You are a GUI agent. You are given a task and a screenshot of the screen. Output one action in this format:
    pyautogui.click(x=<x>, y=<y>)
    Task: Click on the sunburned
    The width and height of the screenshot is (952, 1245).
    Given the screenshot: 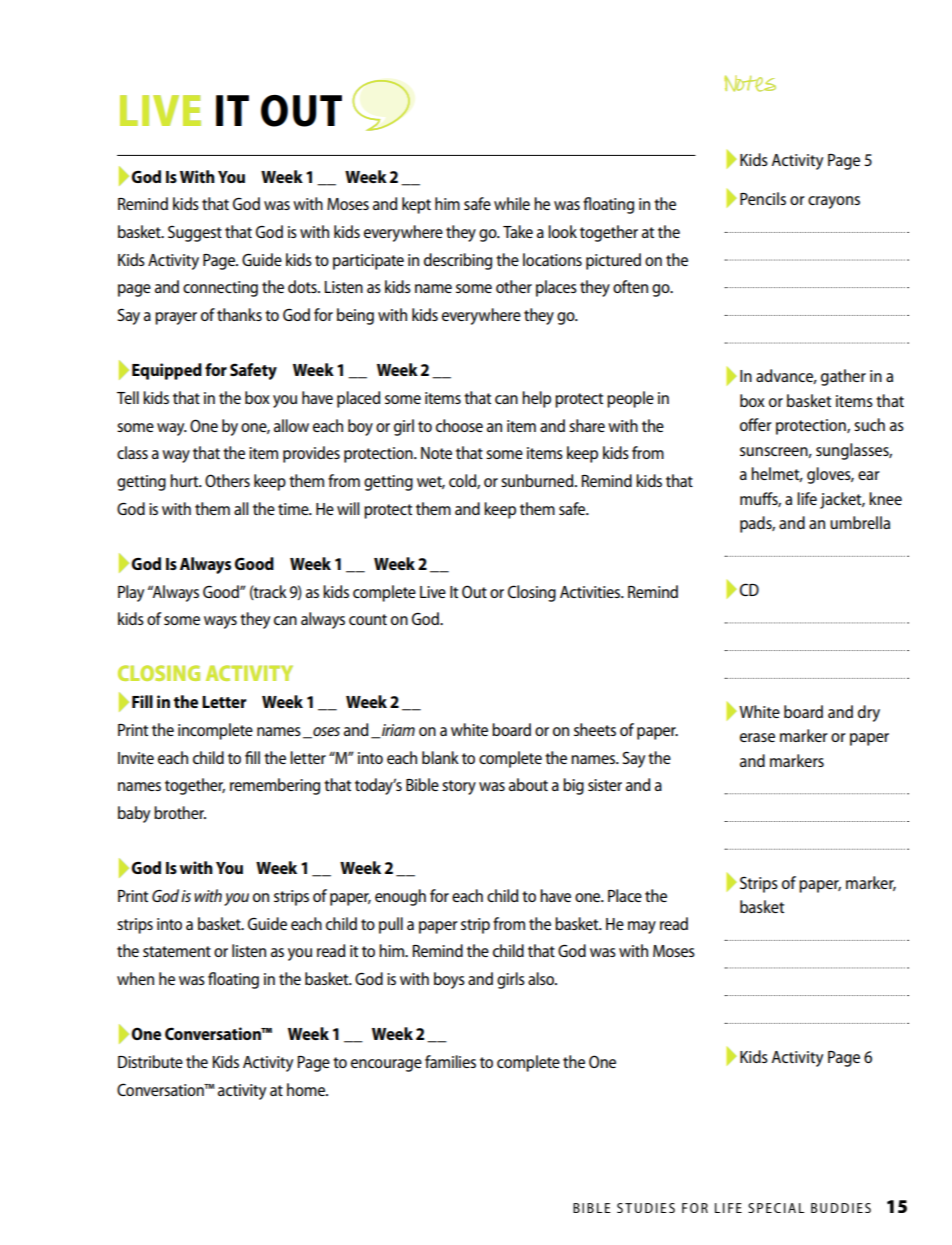 What is the action you would take?
    pyautogui.click(x=538, y=480)
